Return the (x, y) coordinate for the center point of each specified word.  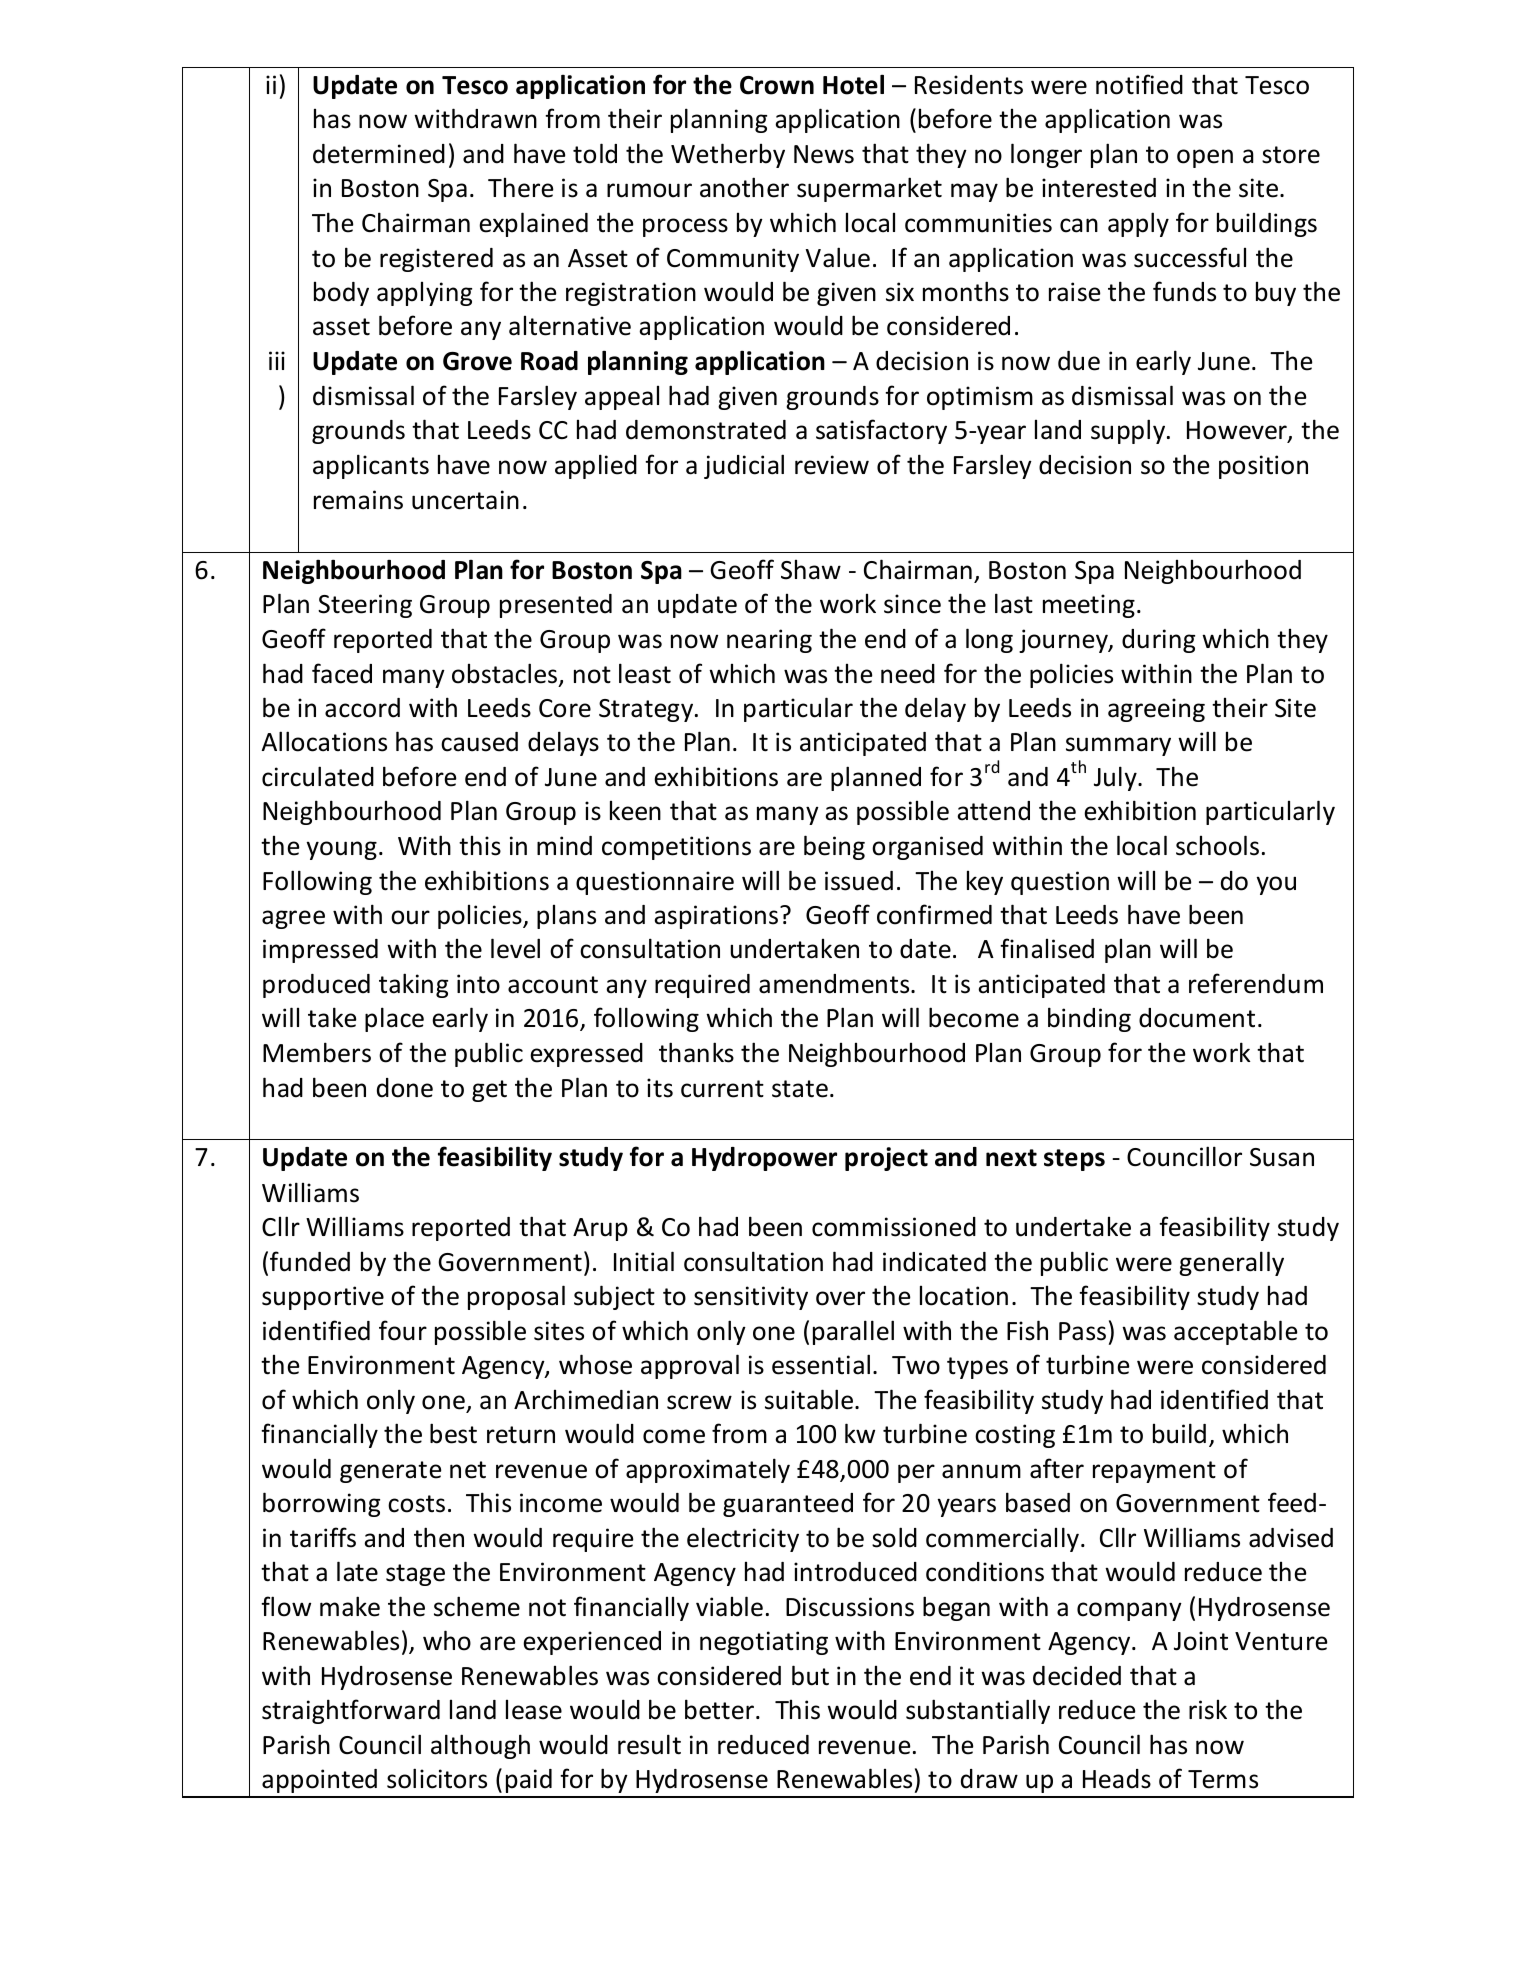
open (1205, 158)
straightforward (351, 1711)
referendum (1256, 983)
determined (379, 154)
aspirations (716, 917)
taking (413, 985)
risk (1208, 1710)
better (719, 1709)
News (824, 154)
